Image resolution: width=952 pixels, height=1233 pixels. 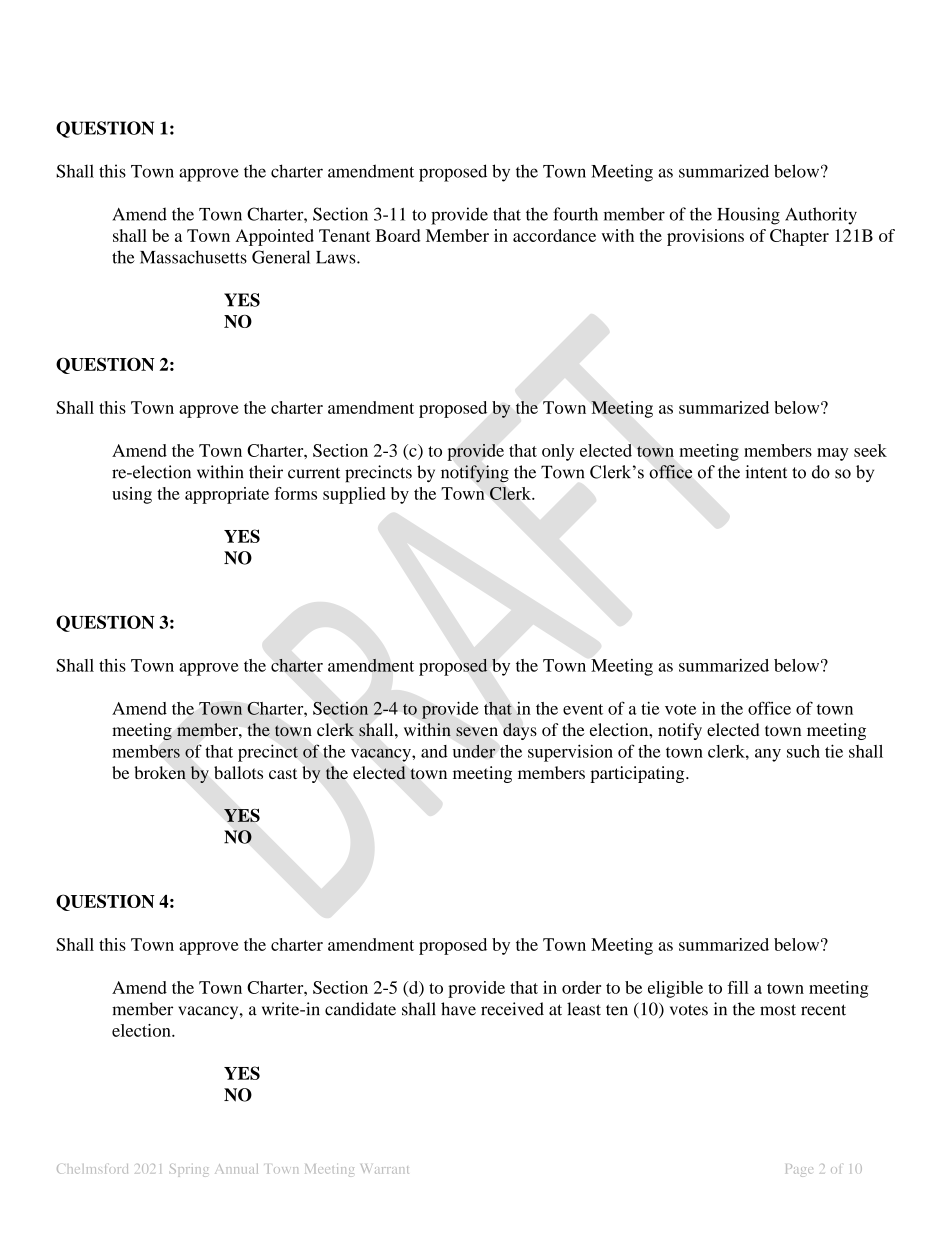 I want to click on Chapter, so click(x=799, y=237).
